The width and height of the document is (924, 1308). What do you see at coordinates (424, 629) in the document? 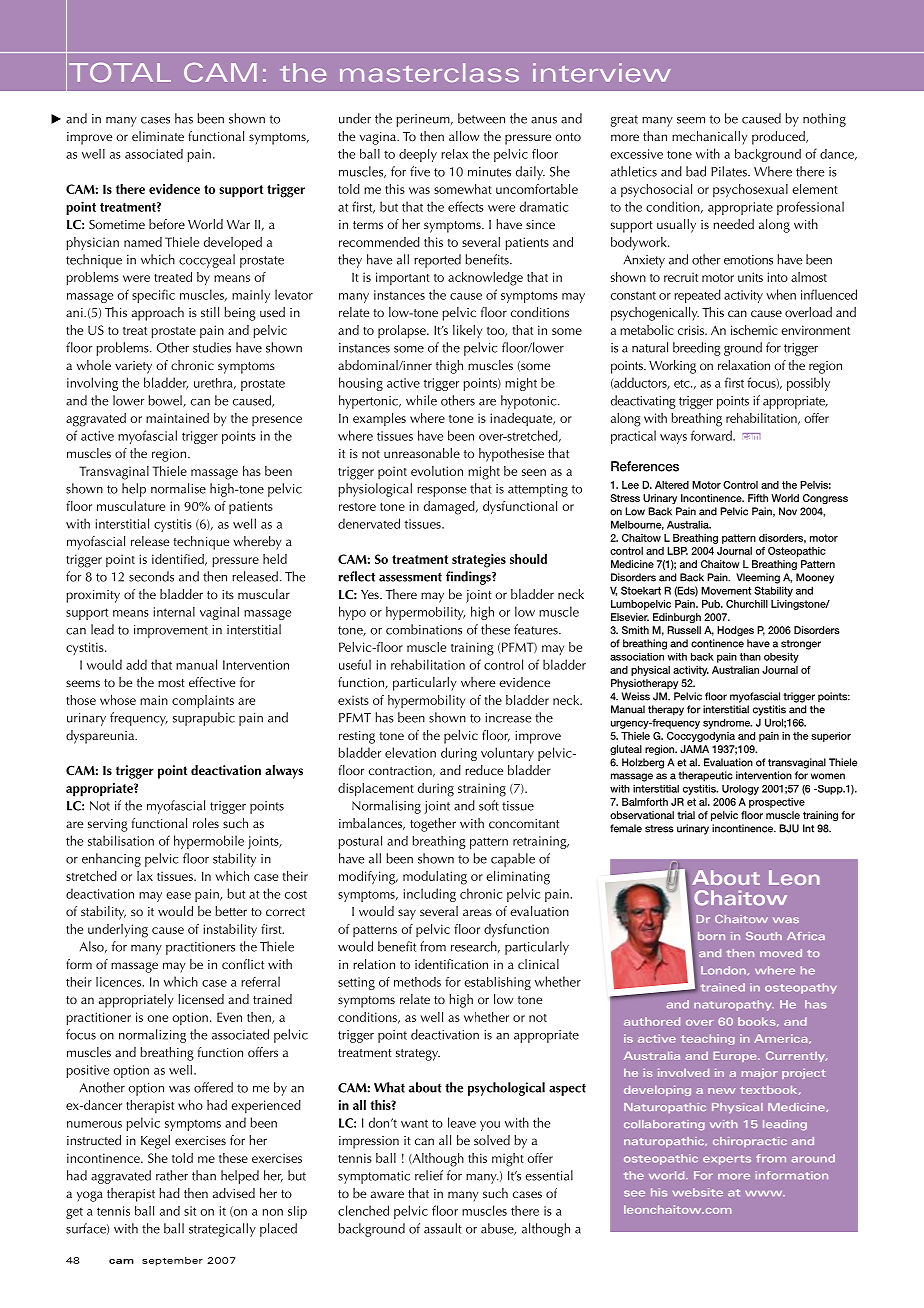
I see `combinations` at bounding box center [424, 629].
